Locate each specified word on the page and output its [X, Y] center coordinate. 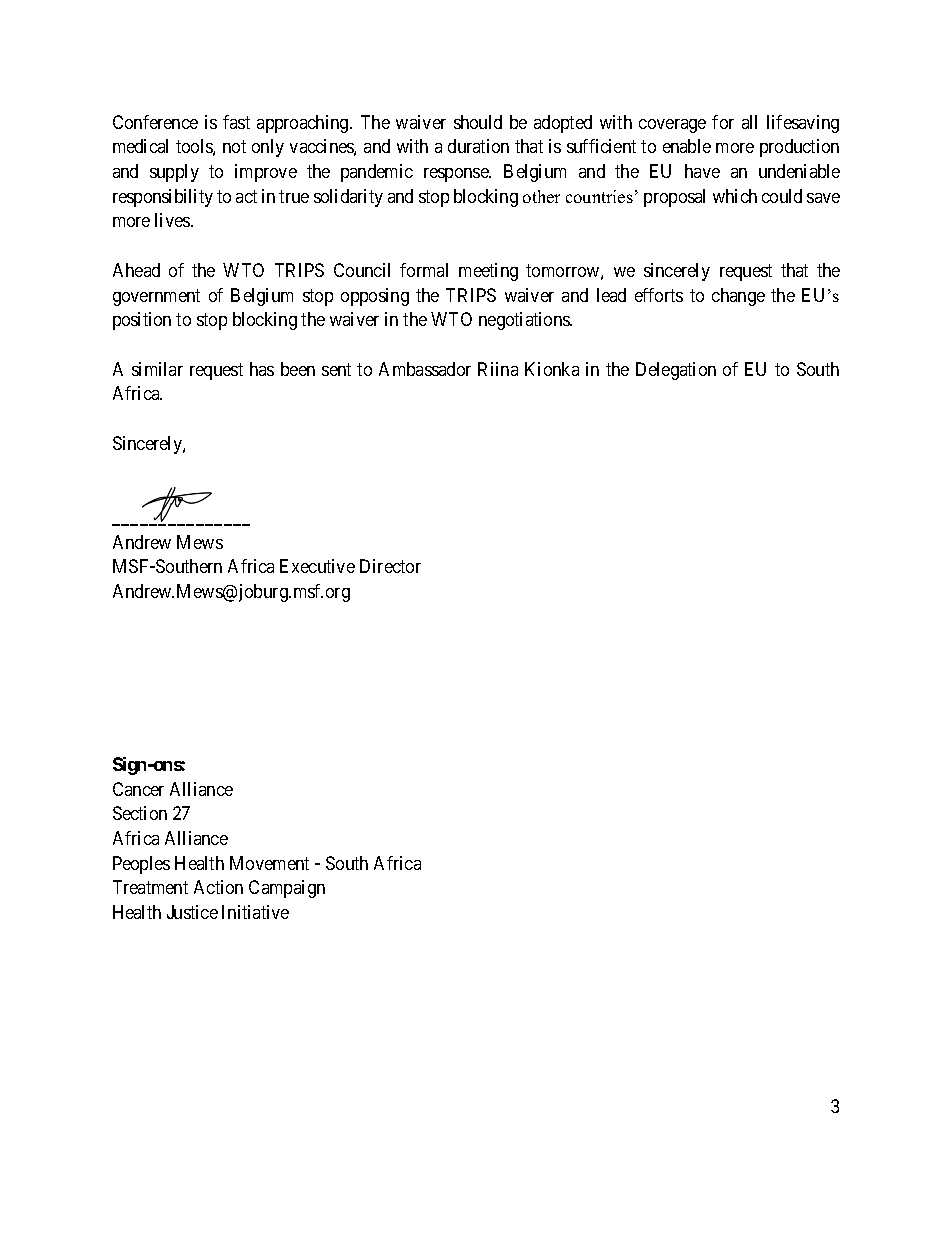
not [234, 146]
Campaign [287, 889]
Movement [269, 863]
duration [478, 146]
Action [218, 887]
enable [687, 146]
